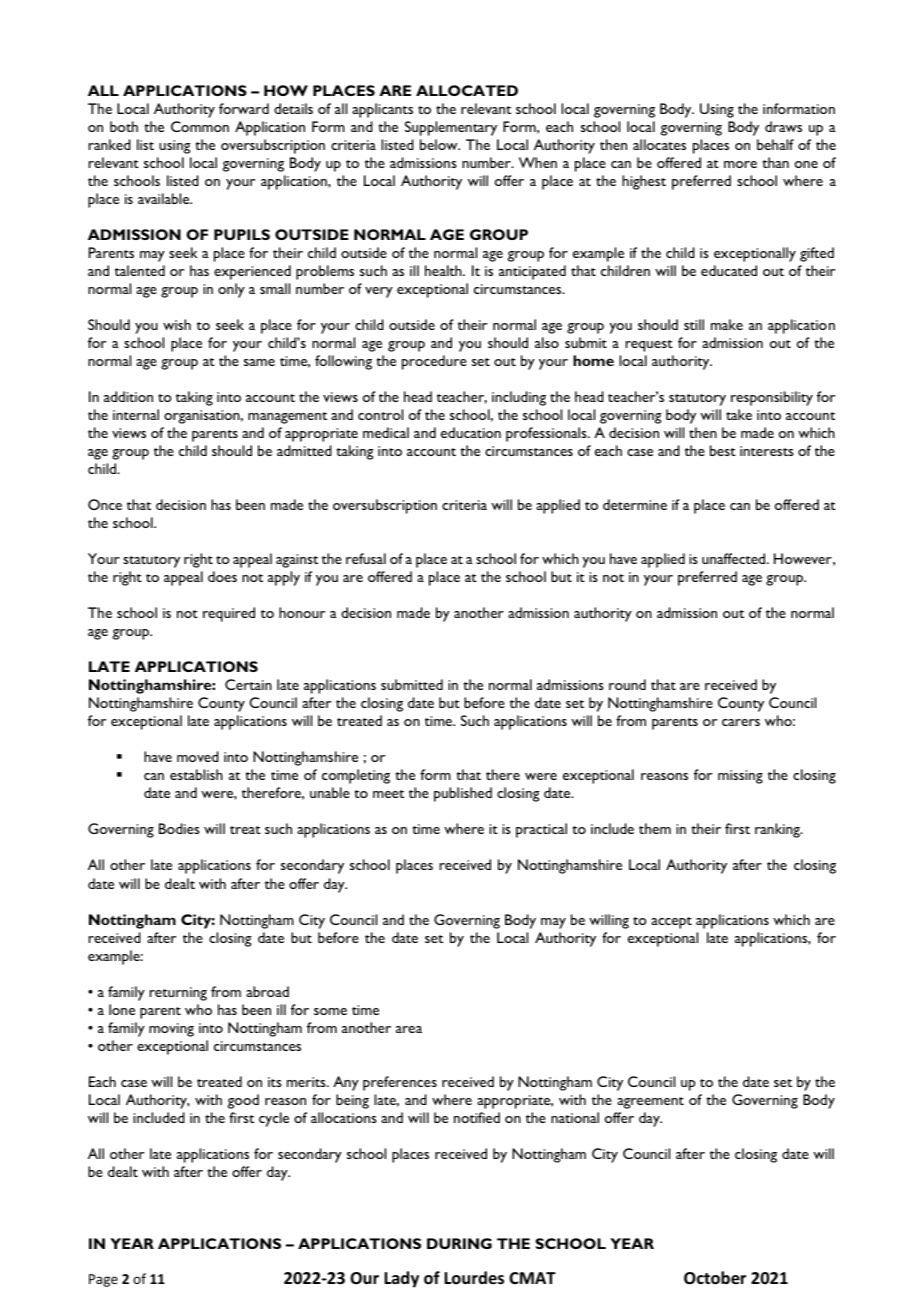  What do you see at coordinates (451, 128) in the screenshot?
I see `Supplementary` at bounding box center [451, 128].
